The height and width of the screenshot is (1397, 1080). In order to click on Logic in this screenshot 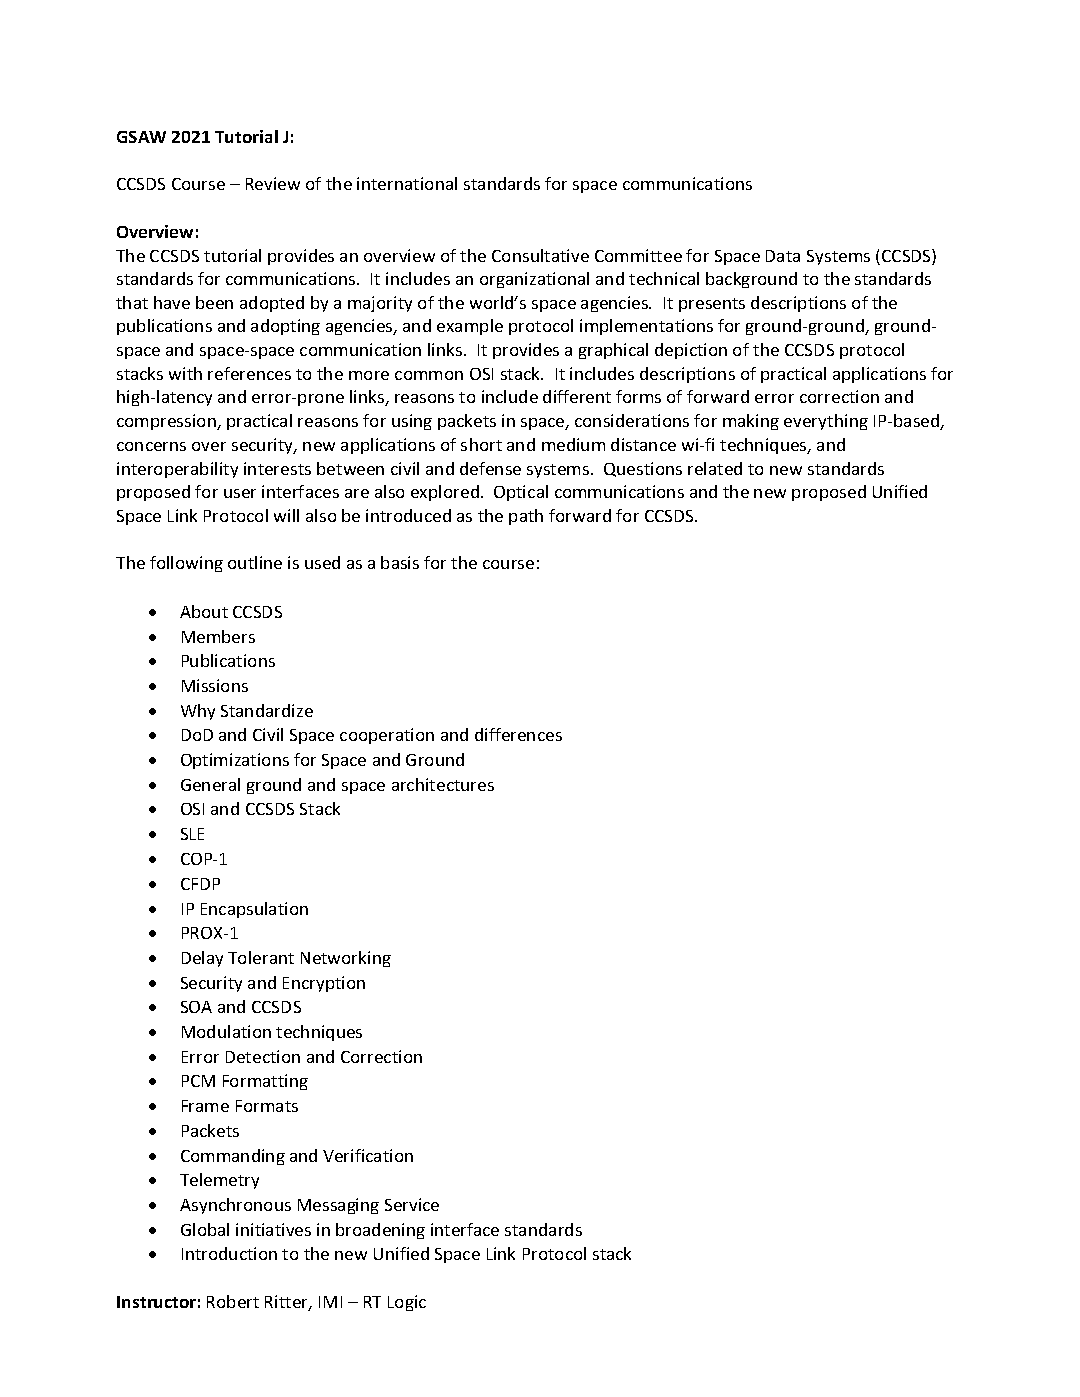, I will do `click(407, 1303)`.
